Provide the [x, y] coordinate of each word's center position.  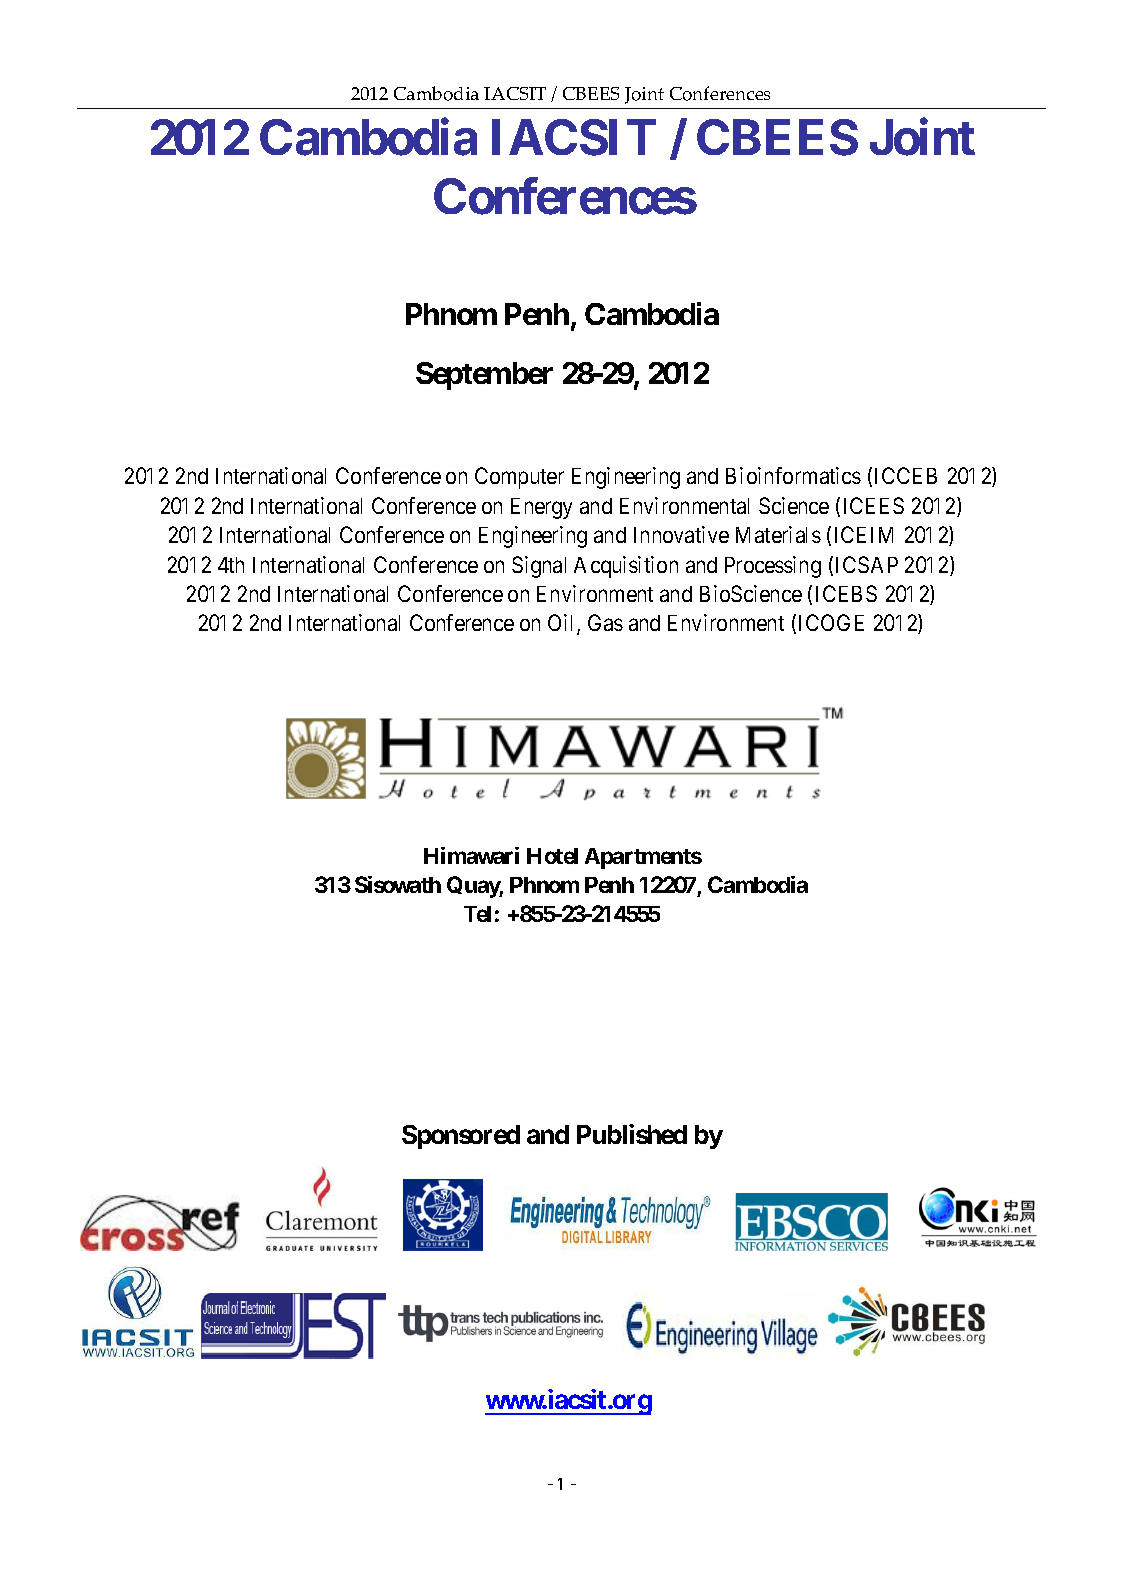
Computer [519, 478]
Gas [605, 622]
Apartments [643, 858]
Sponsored [461, 1137]
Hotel [552, 856]
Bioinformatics [793, 475]
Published [632, 1134]
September [484, 376]
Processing [773, 567]
